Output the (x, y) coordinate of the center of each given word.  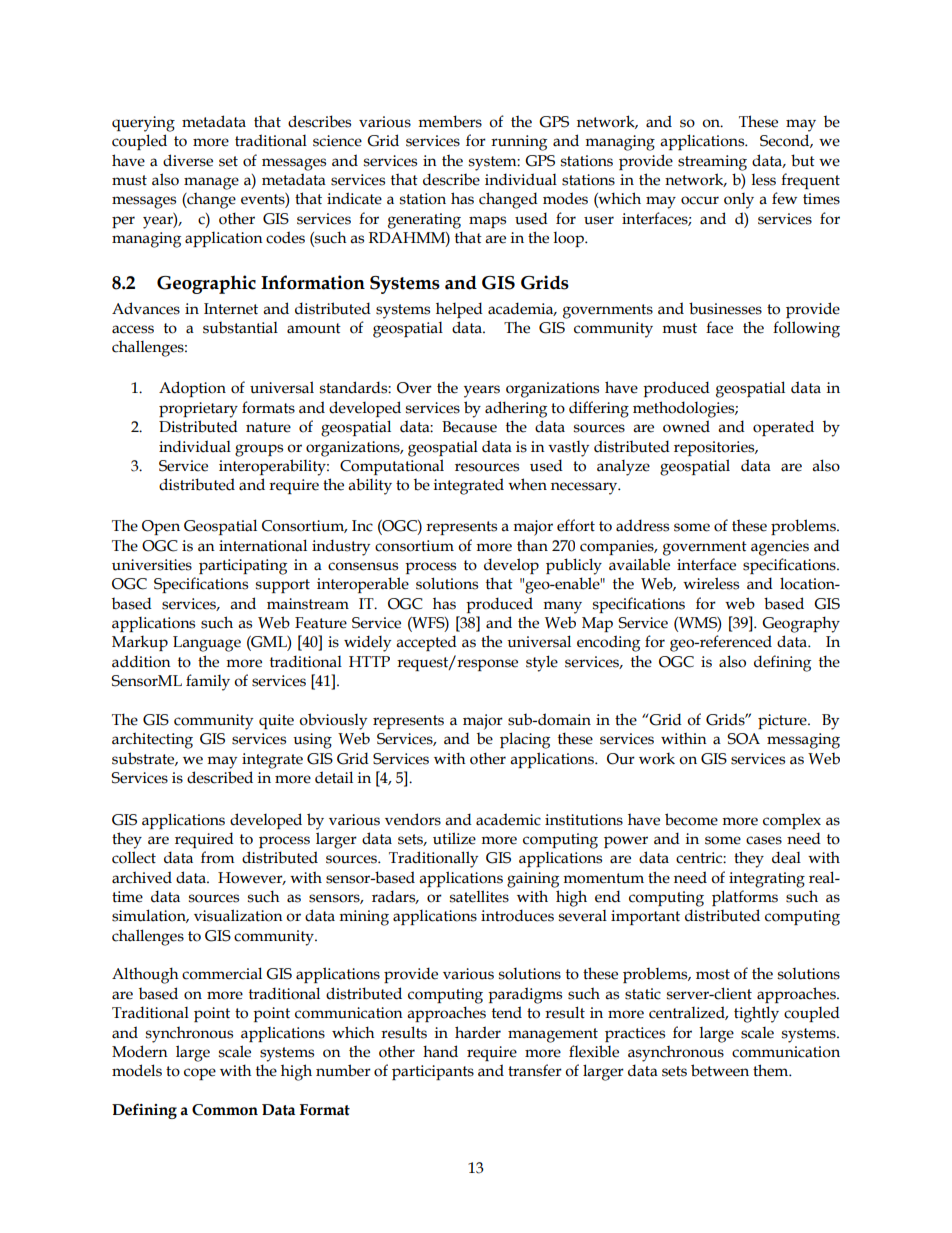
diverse (188, 160)
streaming (712, 163)
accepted (426, 643)
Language (207, 644)
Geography (801, 624)
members (450, 121)
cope (200, 1074)
